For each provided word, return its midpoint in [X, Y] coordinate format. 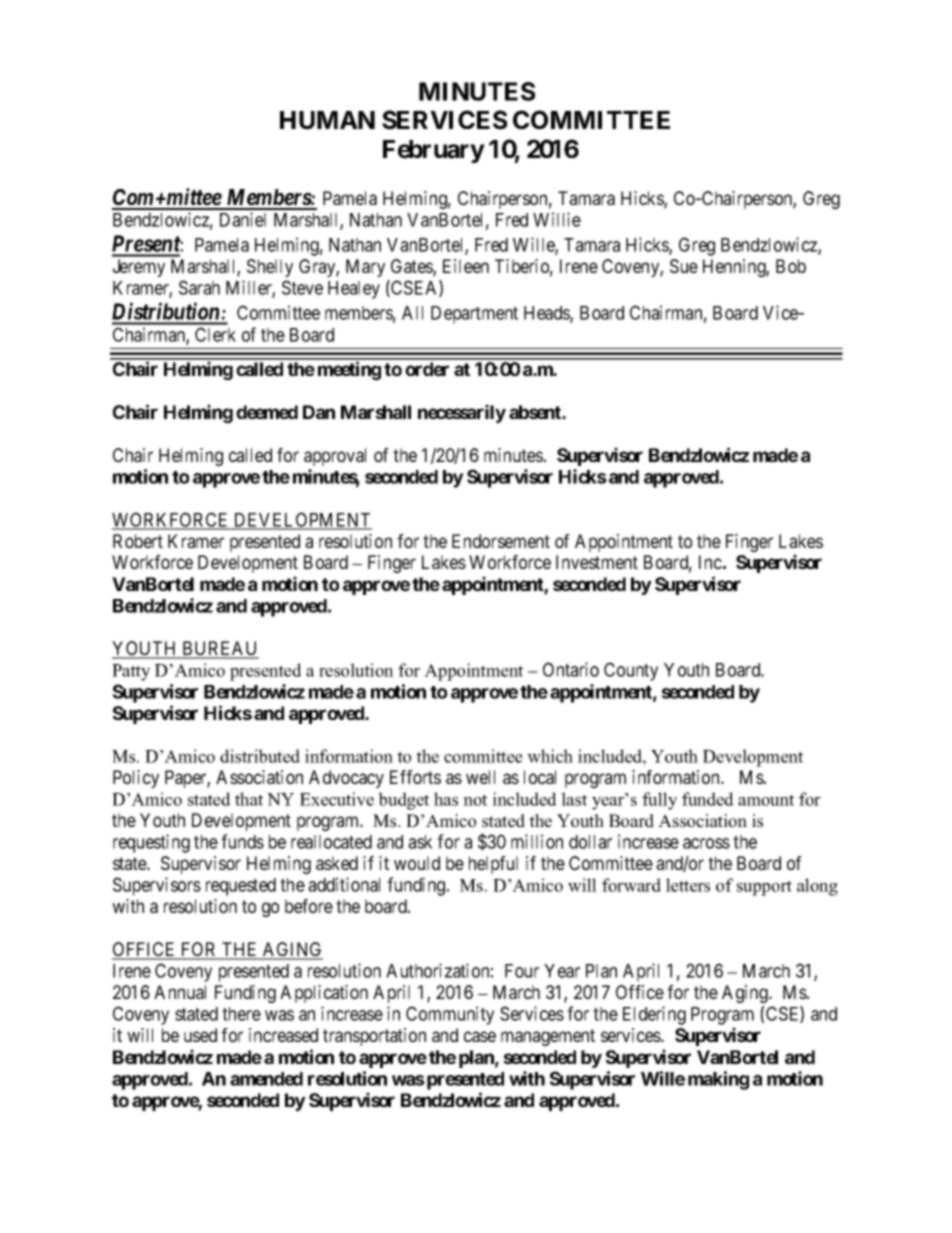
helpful [493, 865]
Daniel [243, 219]
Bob [791, 266]
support [764, 888]
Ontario [571, 669]
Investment [597, 562]
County [631, 671]
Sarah [199, 287]
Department [474, 315]
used [200, 1035]
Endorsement [501, 541]
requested [241, 887]
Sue [684, 266]
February [434, 151]
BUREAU [219, 649]
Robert [138, 541]
